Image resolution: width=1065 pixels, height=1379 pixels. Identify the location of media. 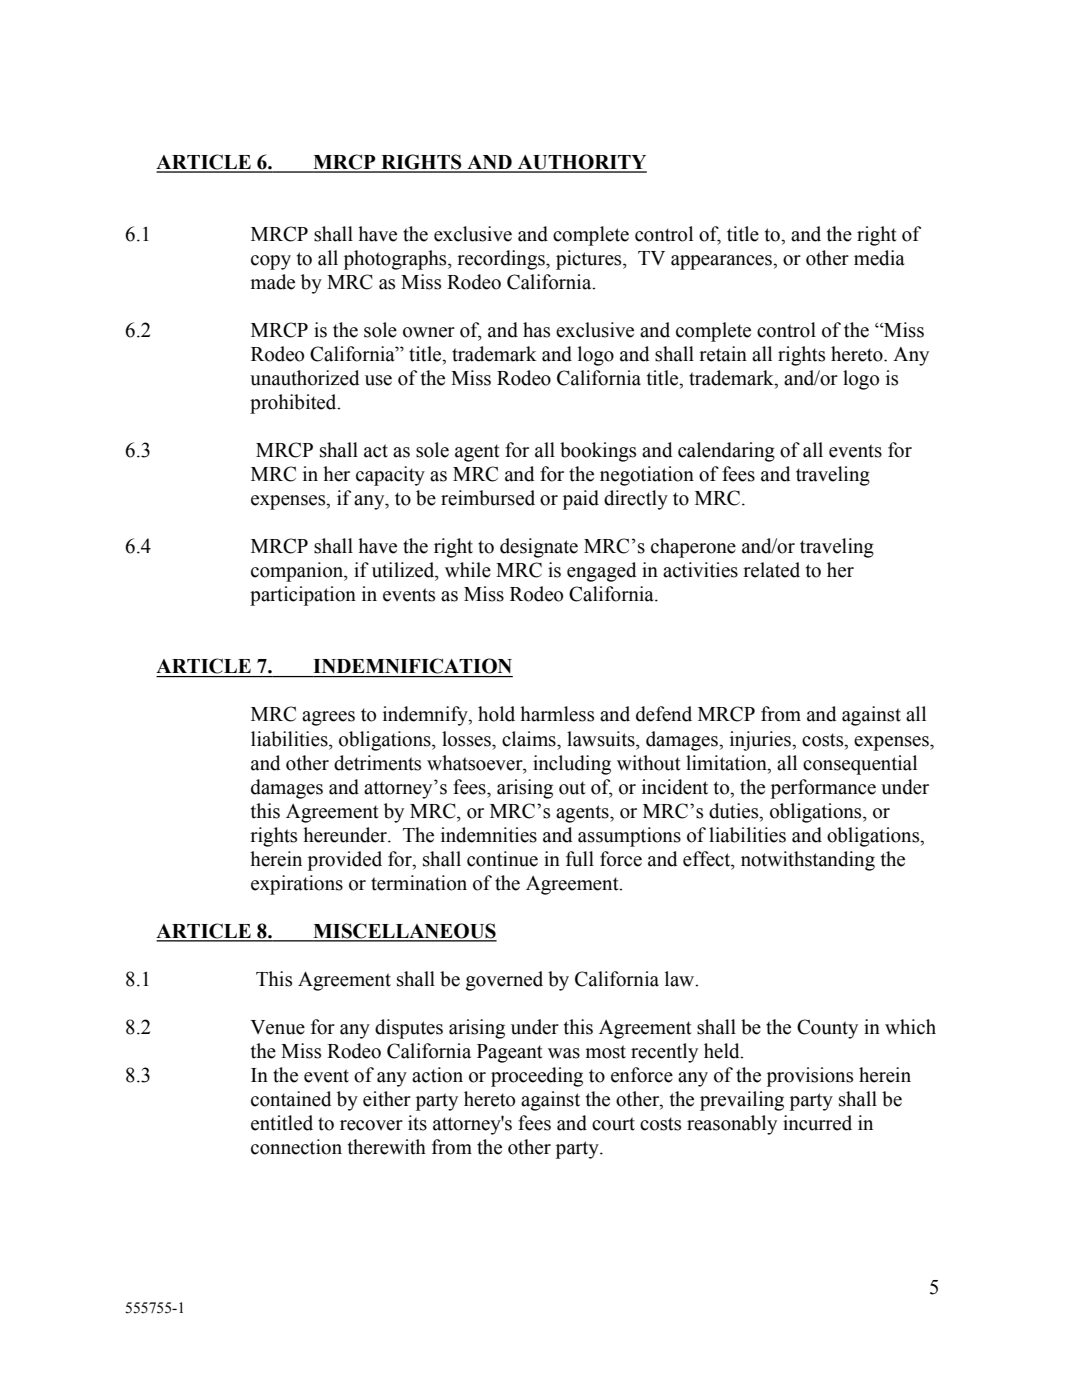
(879, 258).
